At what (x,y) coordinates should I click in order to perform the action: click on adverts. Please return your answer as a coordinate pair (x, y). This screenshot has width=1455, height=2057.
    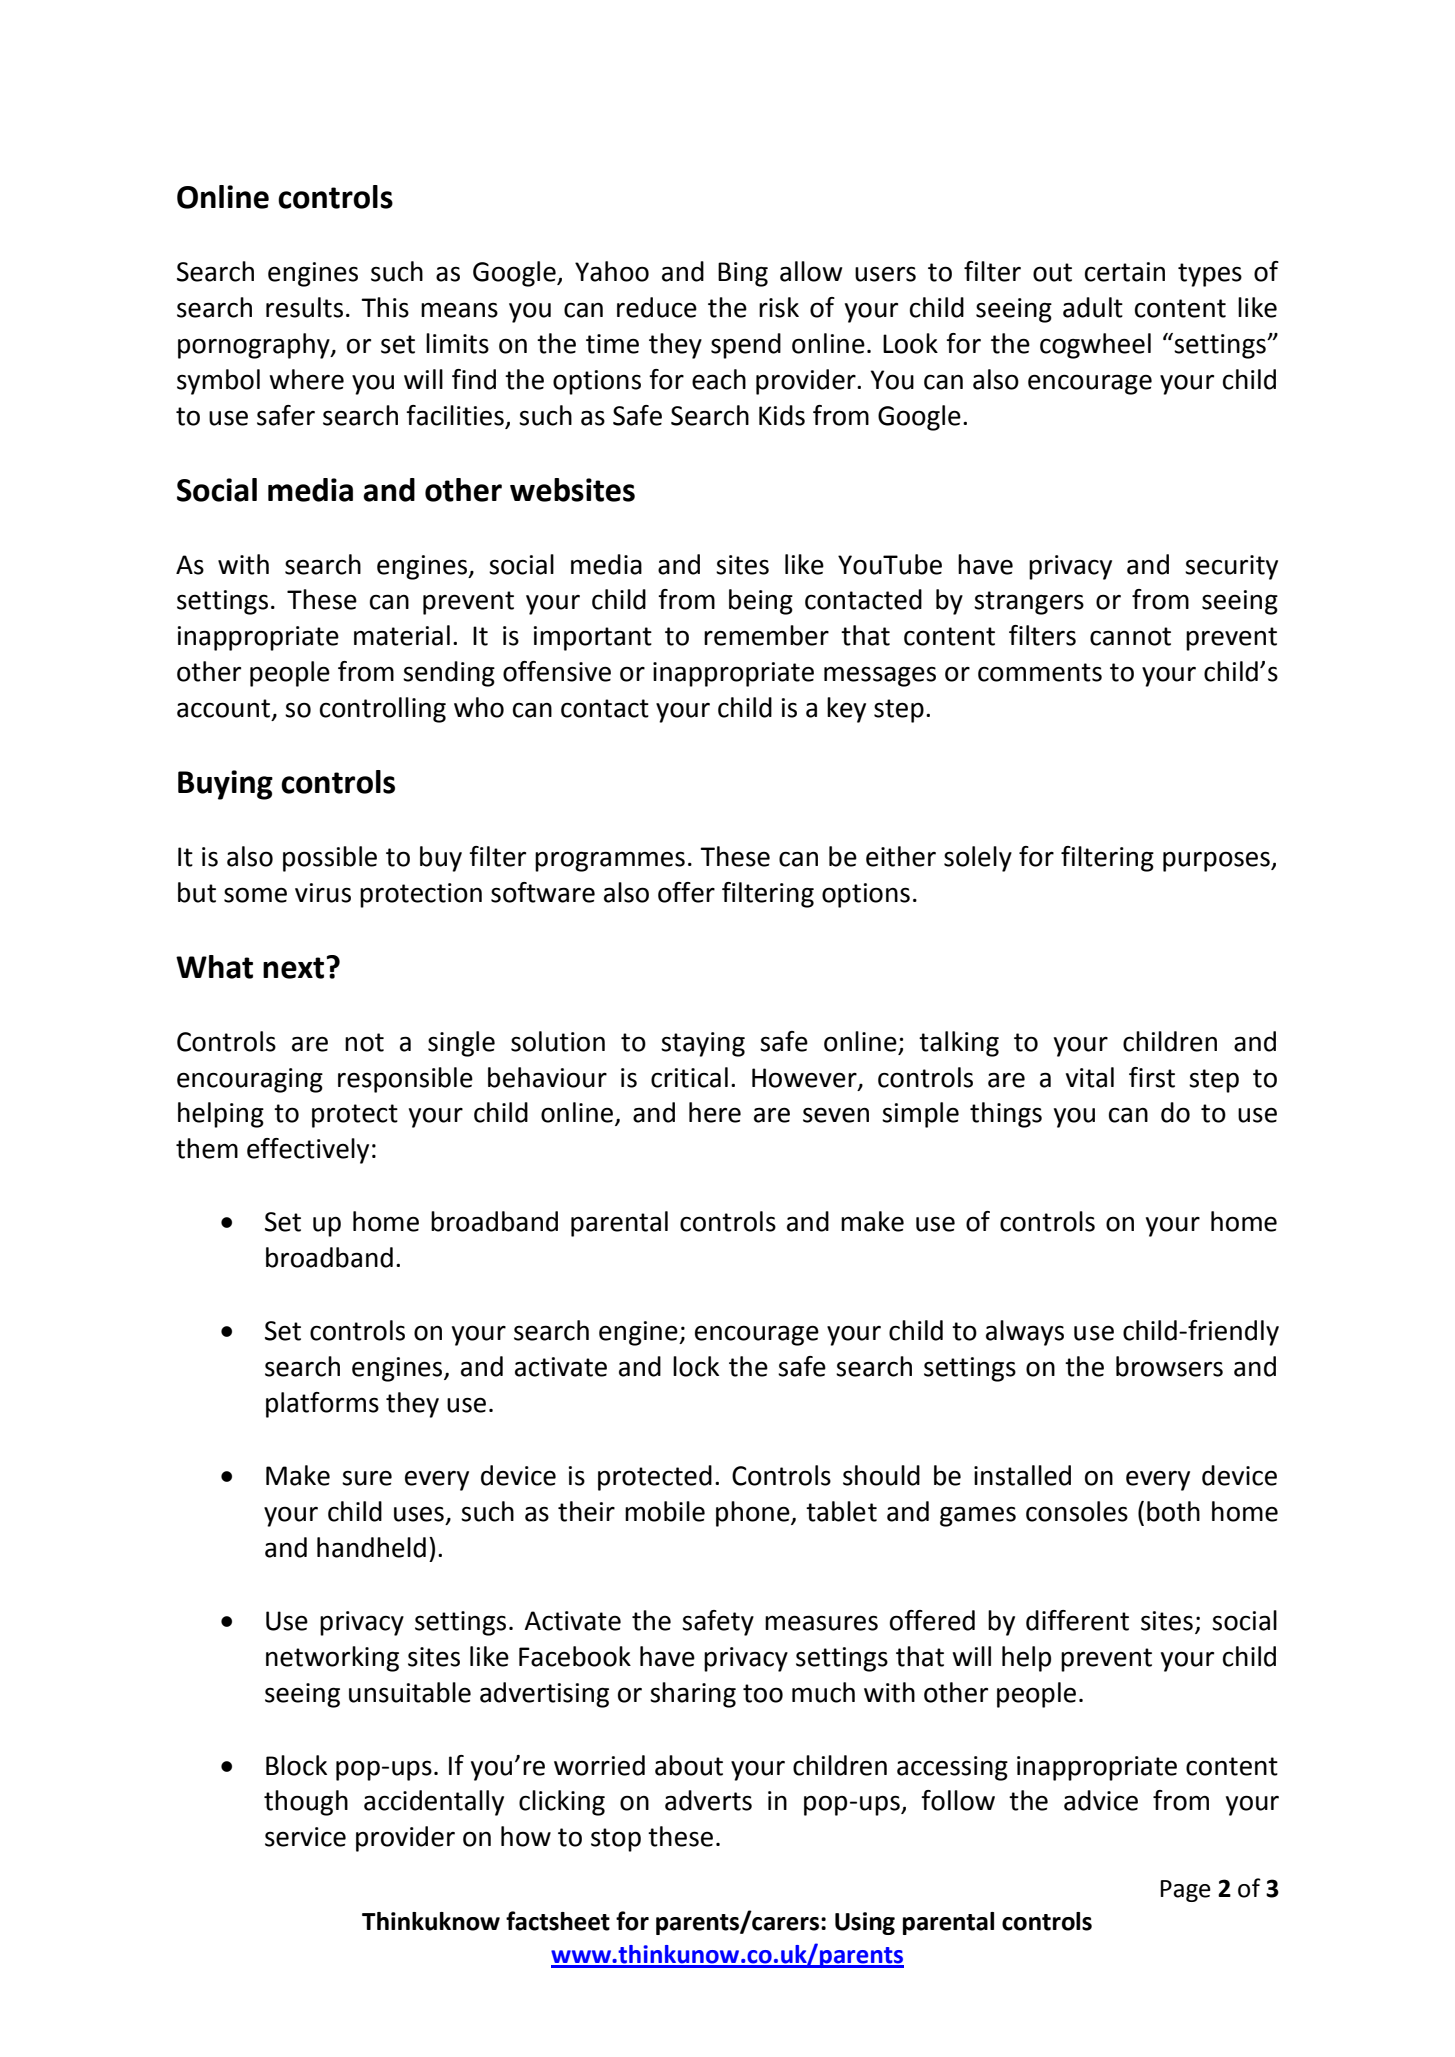
    Looking at the image, I should click on (708, 1800).
